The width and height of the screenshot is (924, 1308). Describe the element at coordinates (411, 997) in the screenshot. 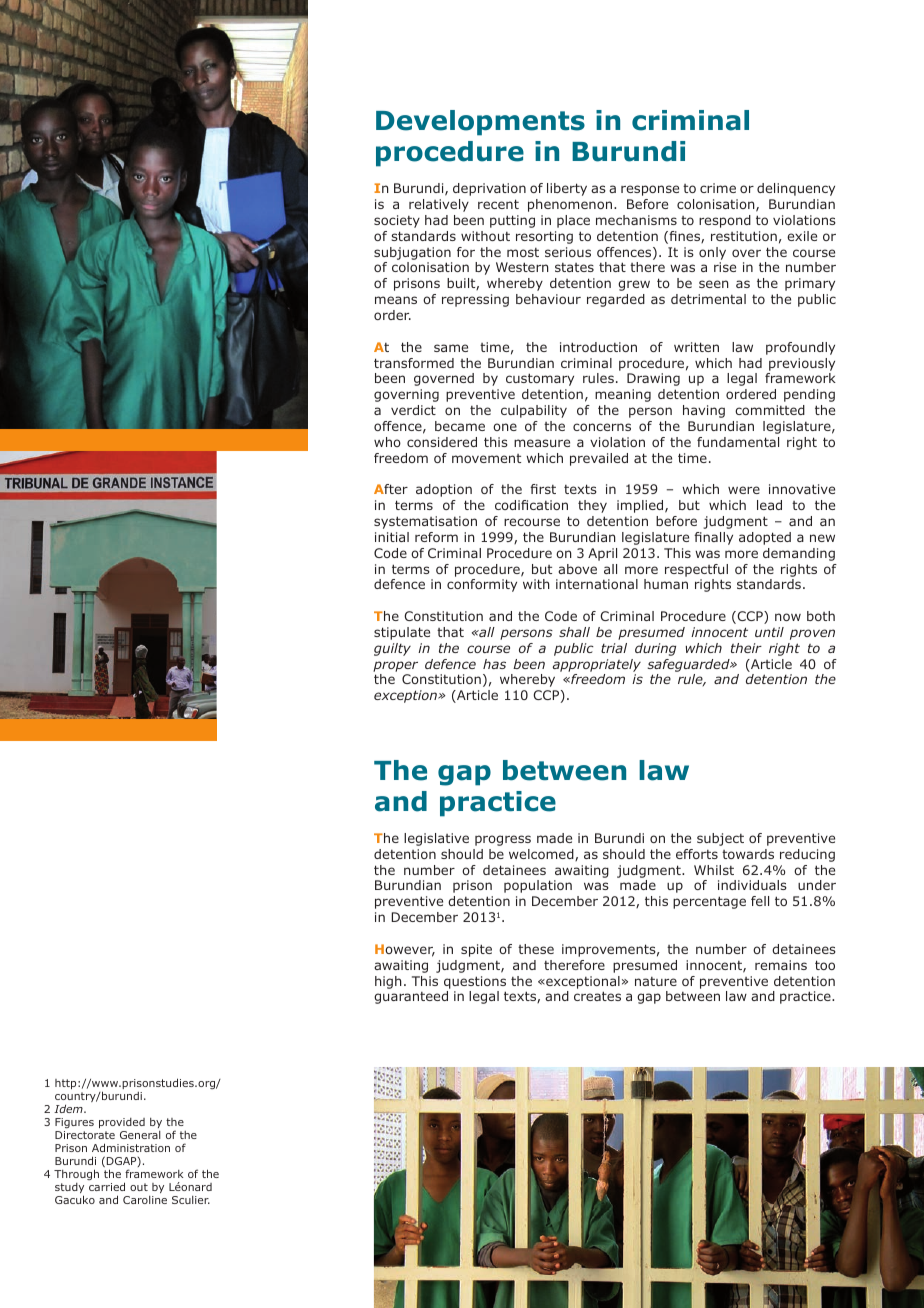

I see `guaranteed` at that location.
